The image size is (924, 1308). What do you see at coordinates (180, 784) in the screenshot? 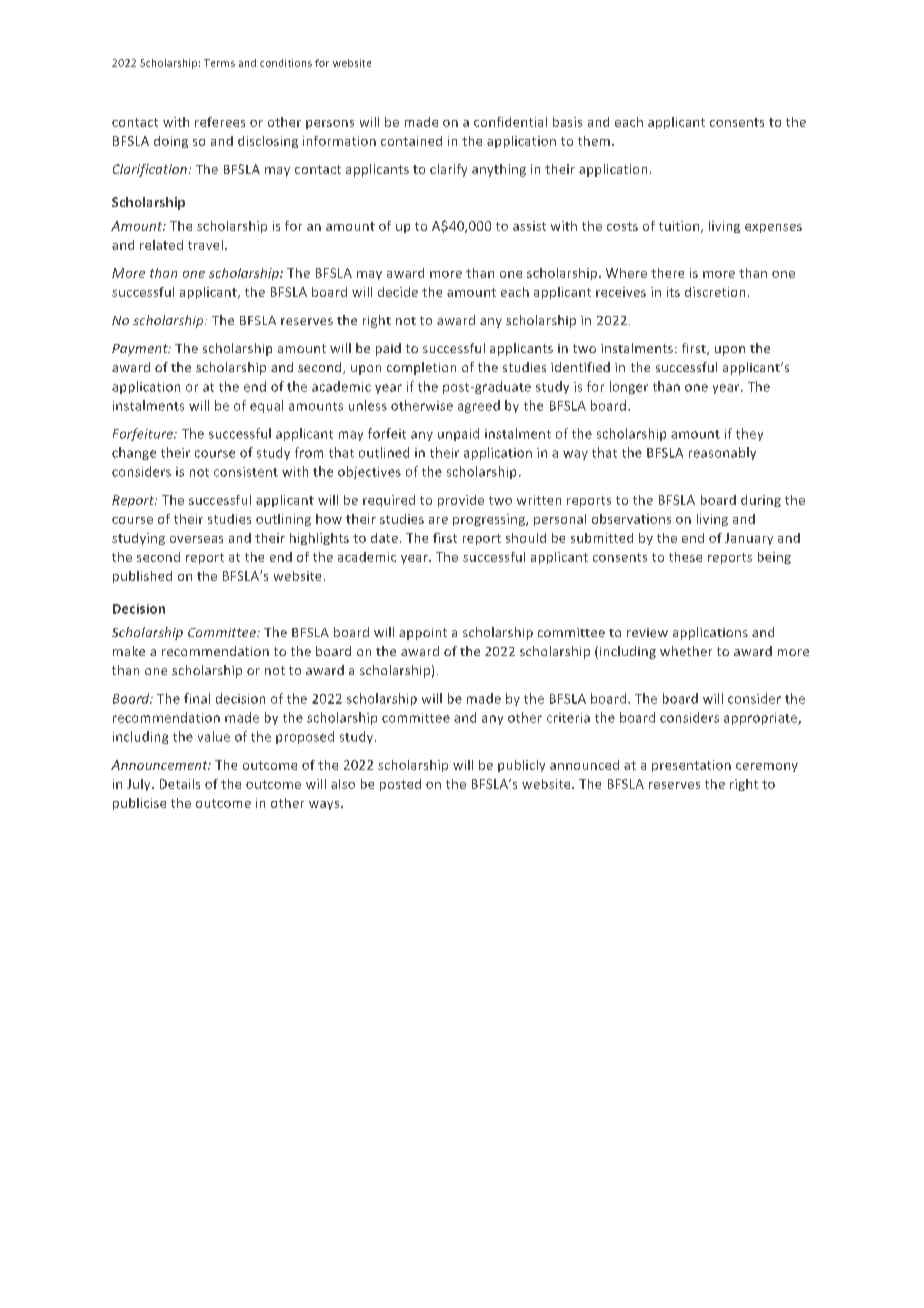
I see `Details` at bounding box center [180, 784].
